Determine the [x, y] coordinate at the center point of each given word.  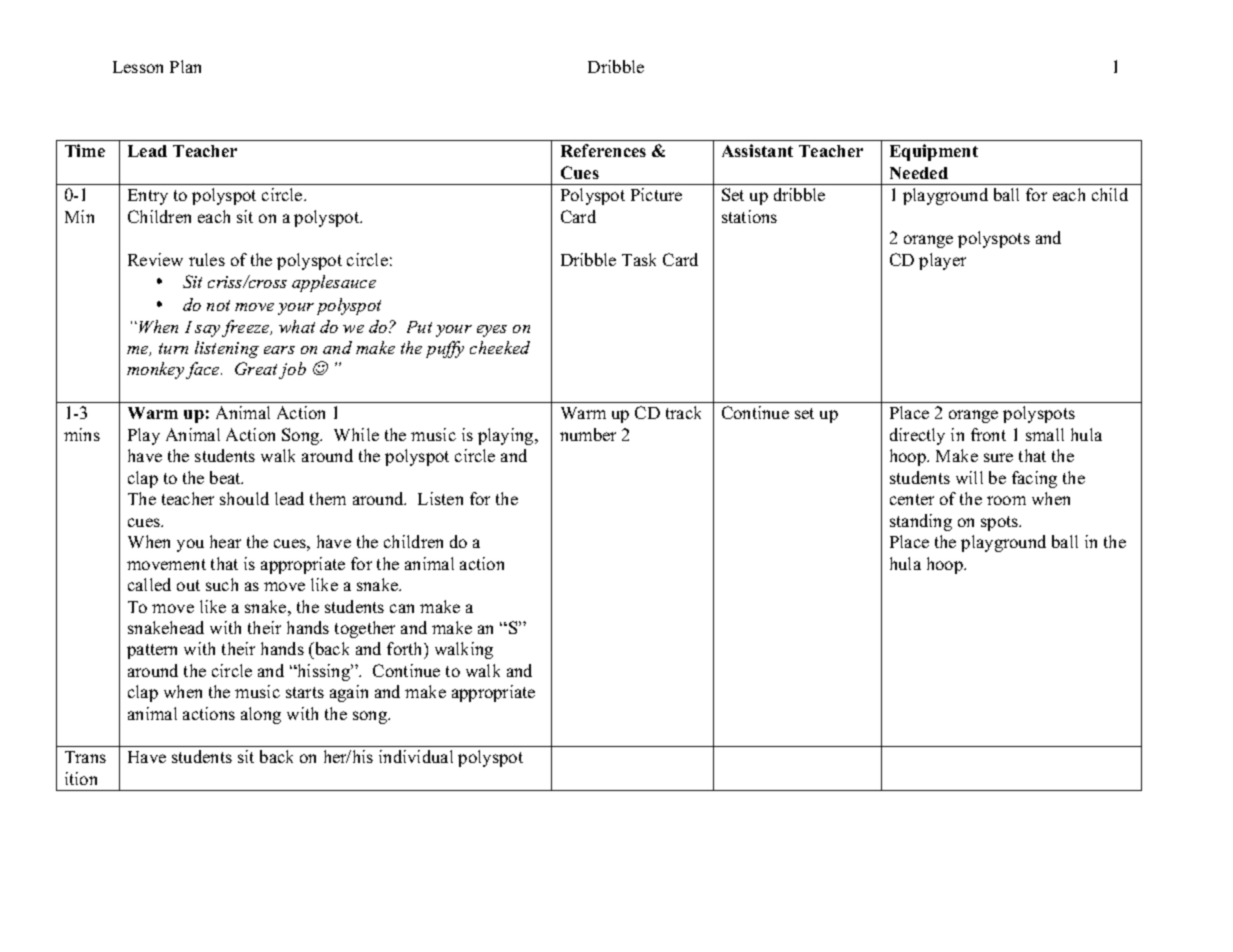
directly [917, 436]
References [603, 150]
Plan [185, 66]
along [261, 715]
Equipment [934, 152]
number [588, 434]
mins [82, 434]
